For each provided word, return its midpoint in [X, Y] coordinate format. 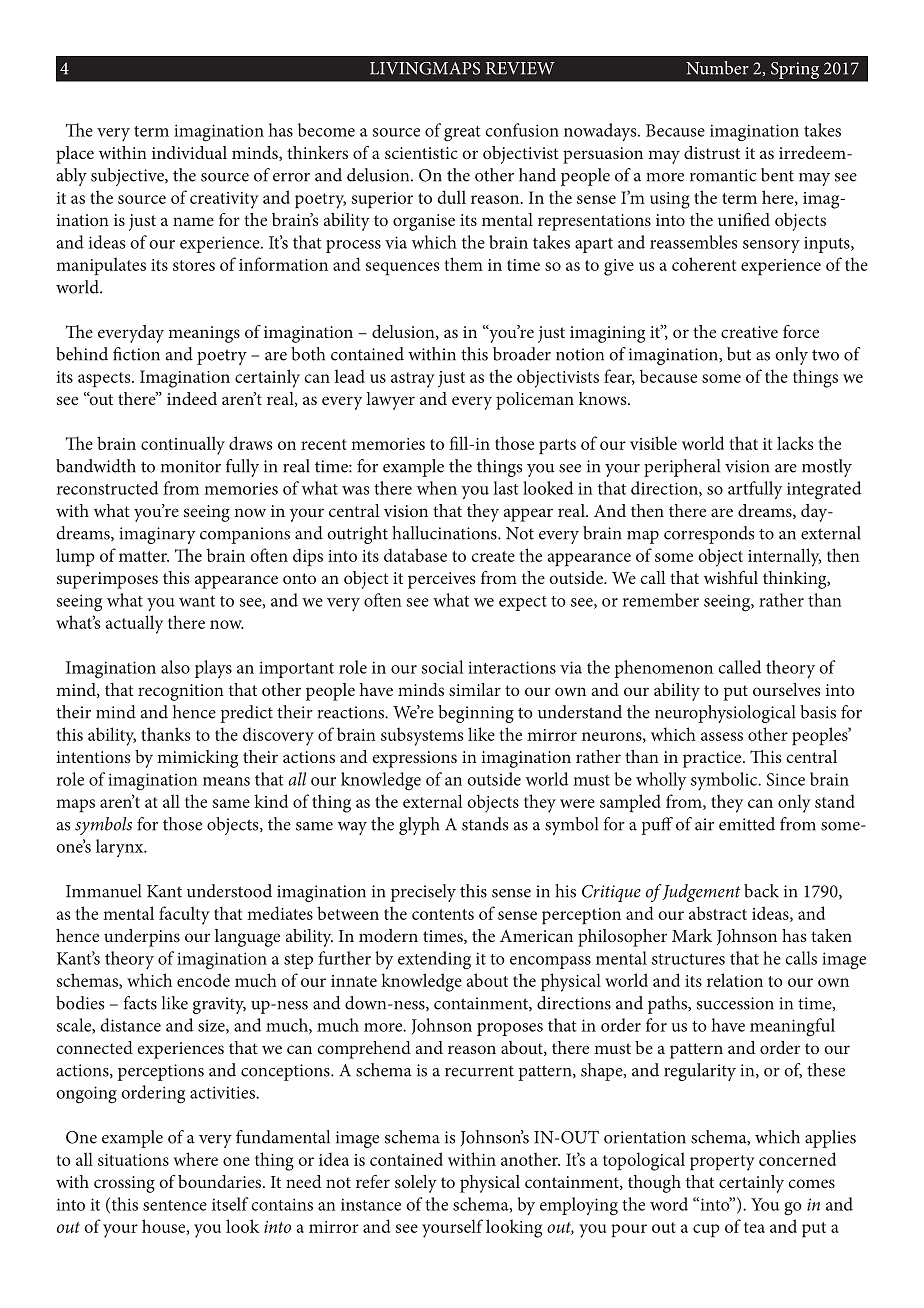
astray [413, 380]
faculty [184, 915]
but [739, 354]
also [175, 667]
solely [416, 1184]
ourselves [787, 689]
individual [189, 152]
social [442, 667]
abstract [718, 913]
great [462, 134]
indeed [192, 398]
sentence [175, 1205]
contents [443, 914]
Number [717, 68]
